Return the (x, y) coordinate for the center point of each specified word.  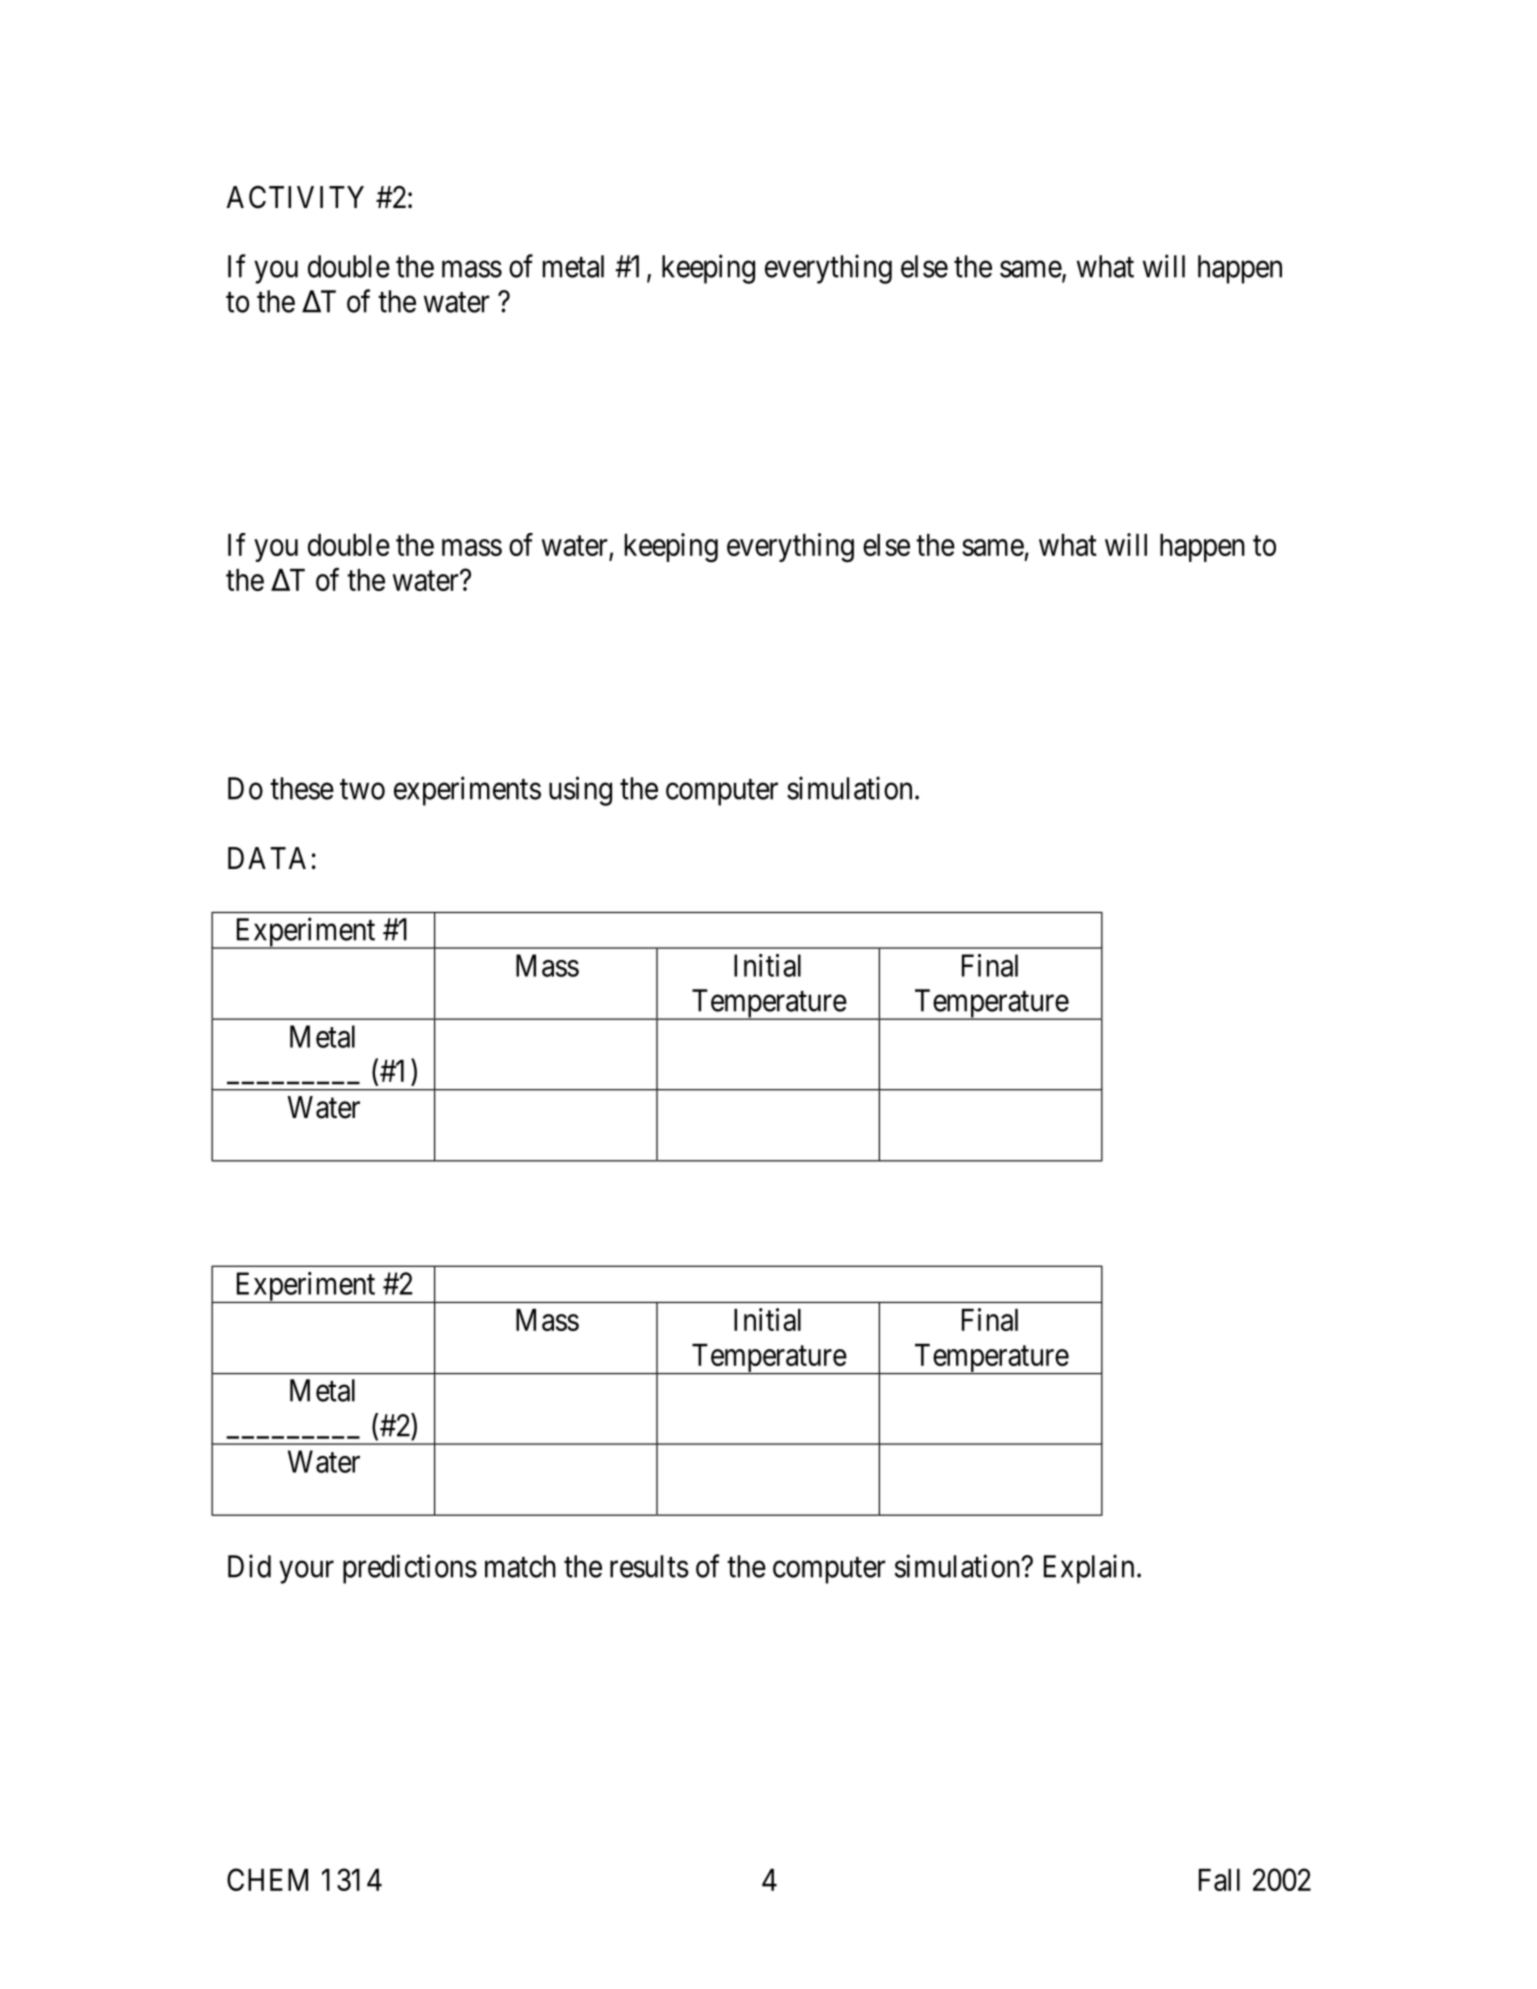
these (302, 788)
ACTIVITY (295, 197)
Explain (1089, 1569)
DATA (267, 858)
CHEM (267, 1879)
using (580, 791)
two (362, 789)
